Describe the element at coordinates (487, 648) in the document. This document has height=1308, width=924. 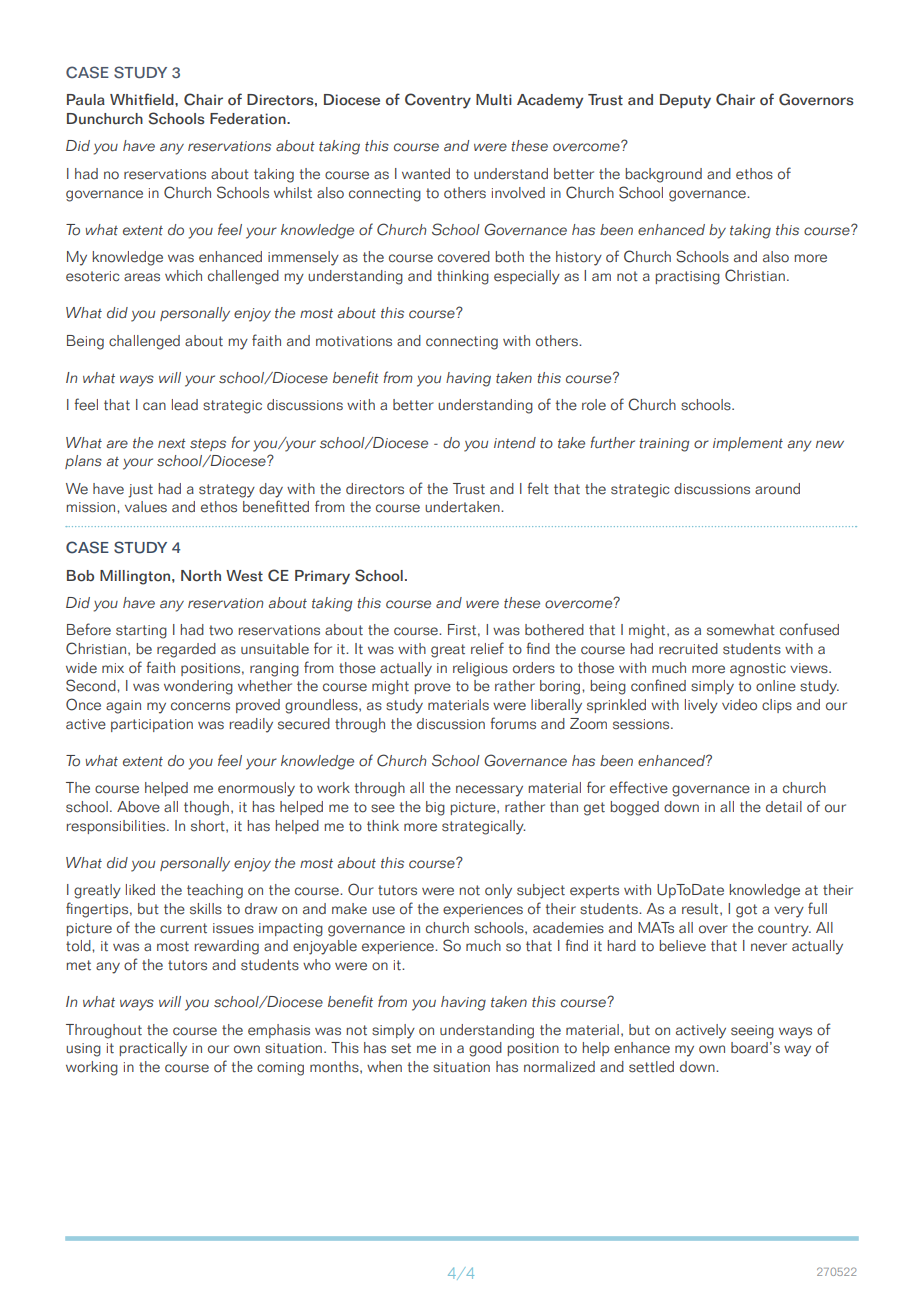
I see `relief` at that location.
